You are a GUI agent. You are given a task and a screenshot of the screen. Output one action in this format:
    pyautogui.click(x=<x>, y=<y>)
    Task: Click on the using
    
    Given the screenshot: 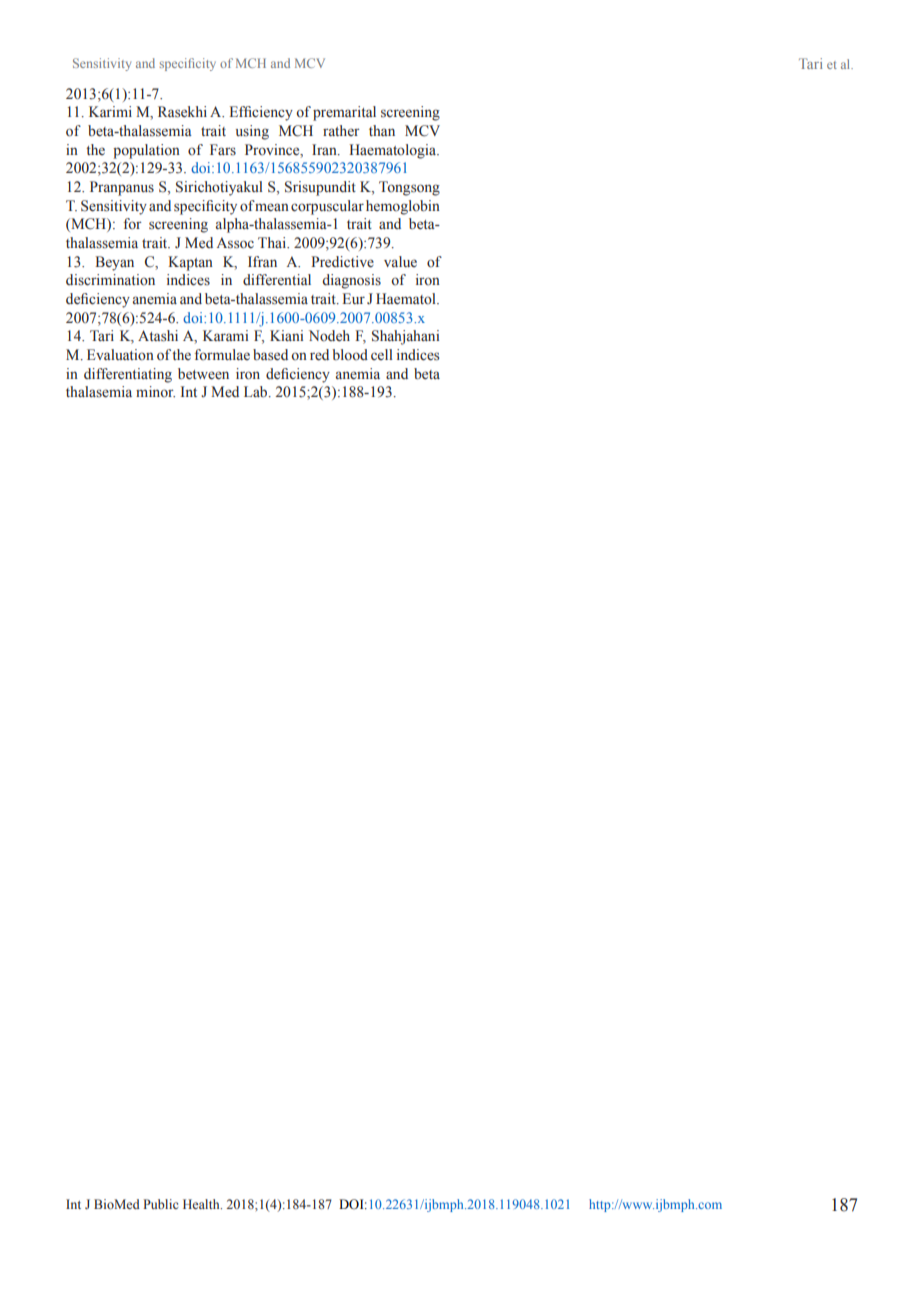 What is the action you would take?
    pyautogui.click(x=252, y=132)
